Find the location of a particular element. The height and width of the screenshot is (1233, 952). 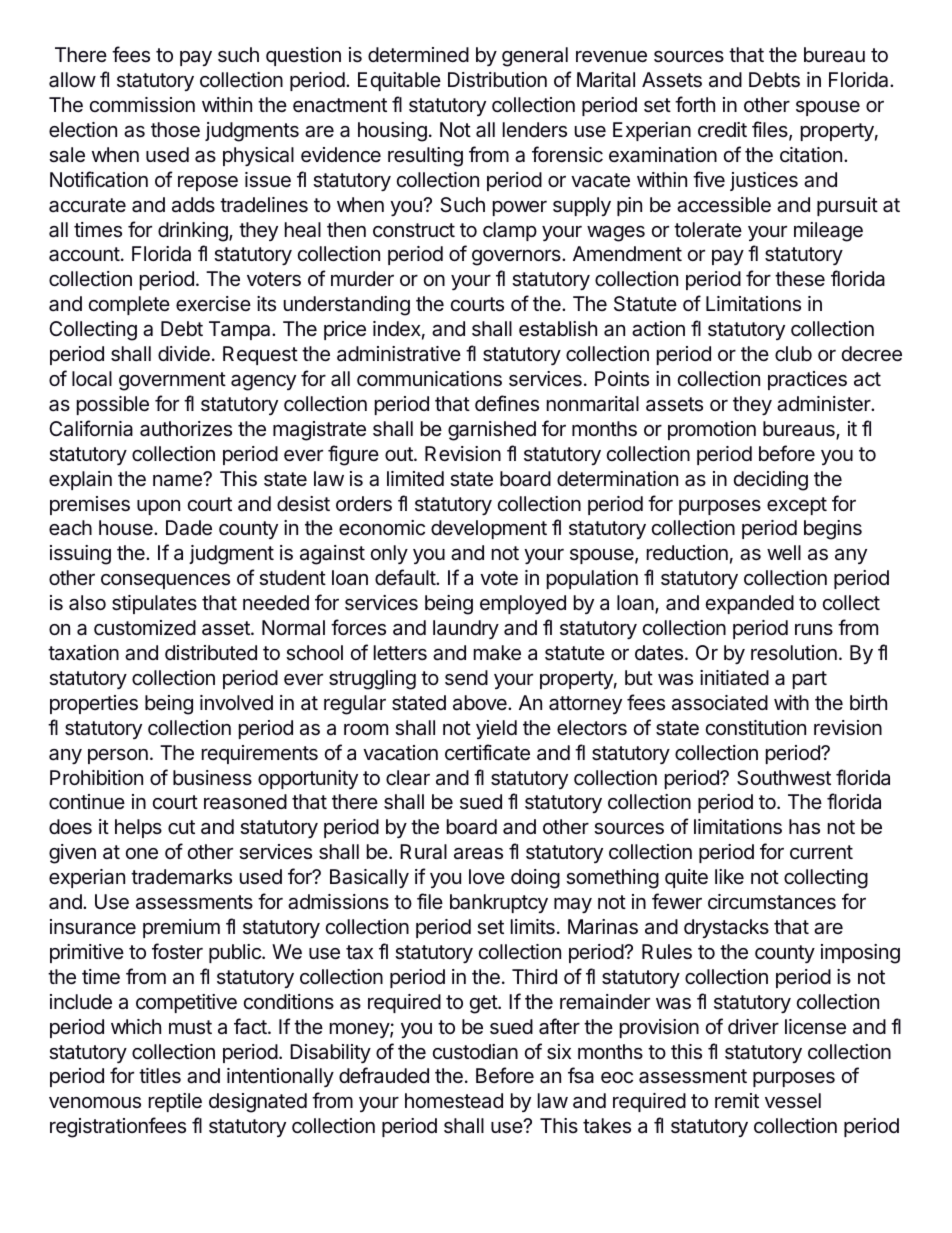

reptile is located at coordinates (175, 1102).
